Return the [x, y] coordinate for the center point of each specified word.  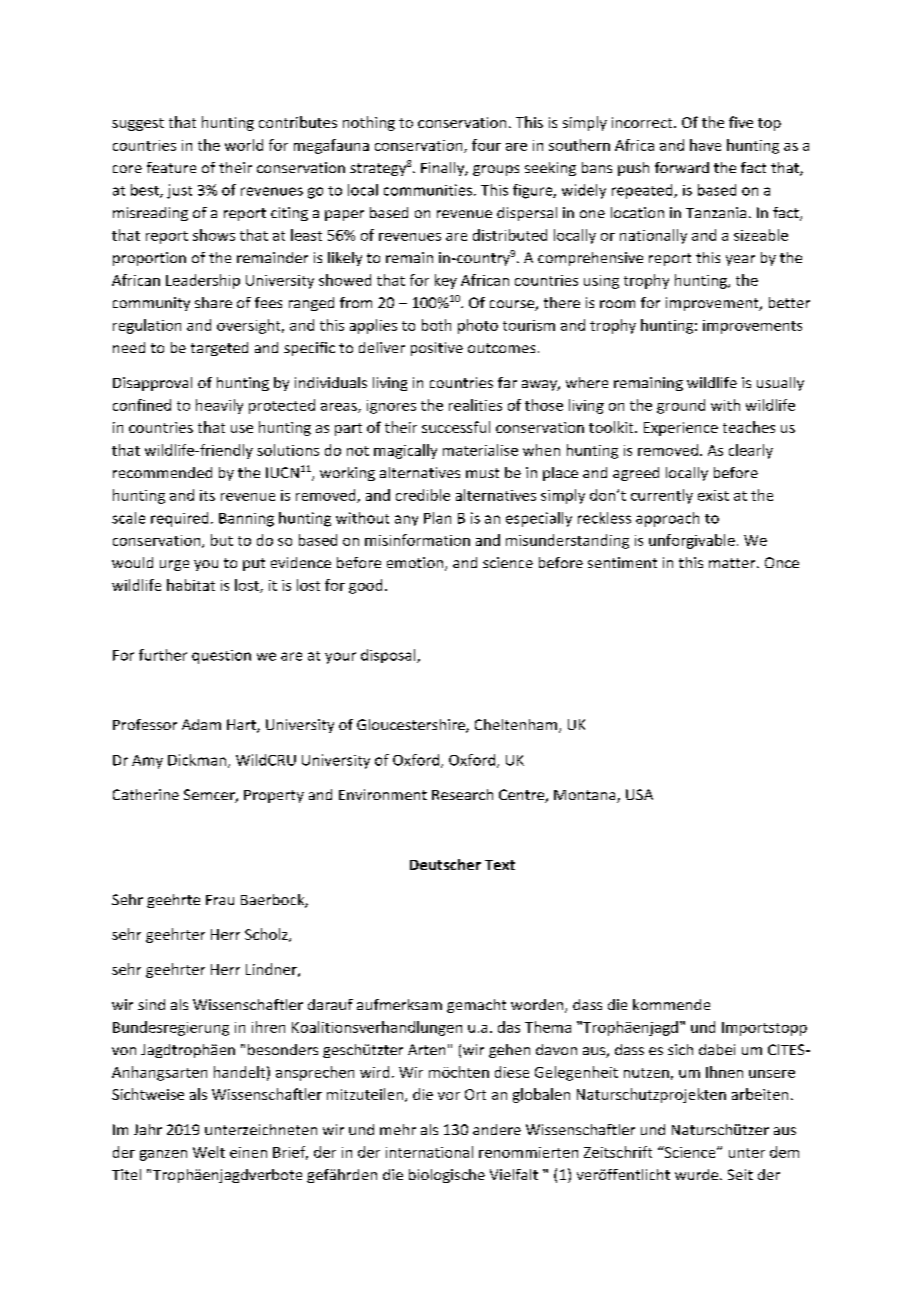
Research [462, 794]
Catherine [146, 794]
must [482, 473]
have [705, 145]
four [486, 145]
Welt [209, 1152]
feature [171, 167]
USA [639, 794]
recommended [162, 472]
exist [713, 495]
